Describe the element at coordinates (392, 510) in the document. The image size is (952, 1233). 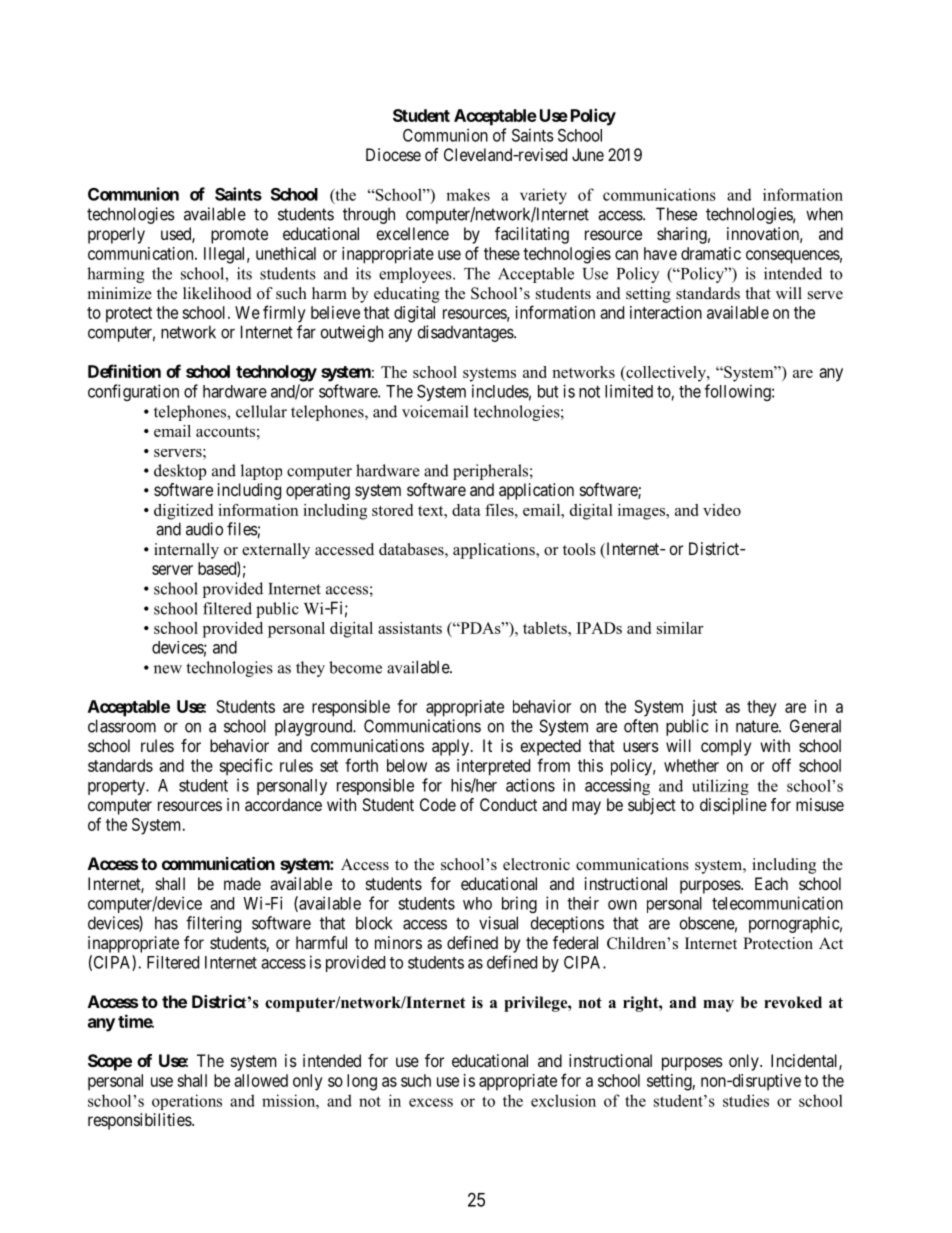
I see `stored` at that location.
